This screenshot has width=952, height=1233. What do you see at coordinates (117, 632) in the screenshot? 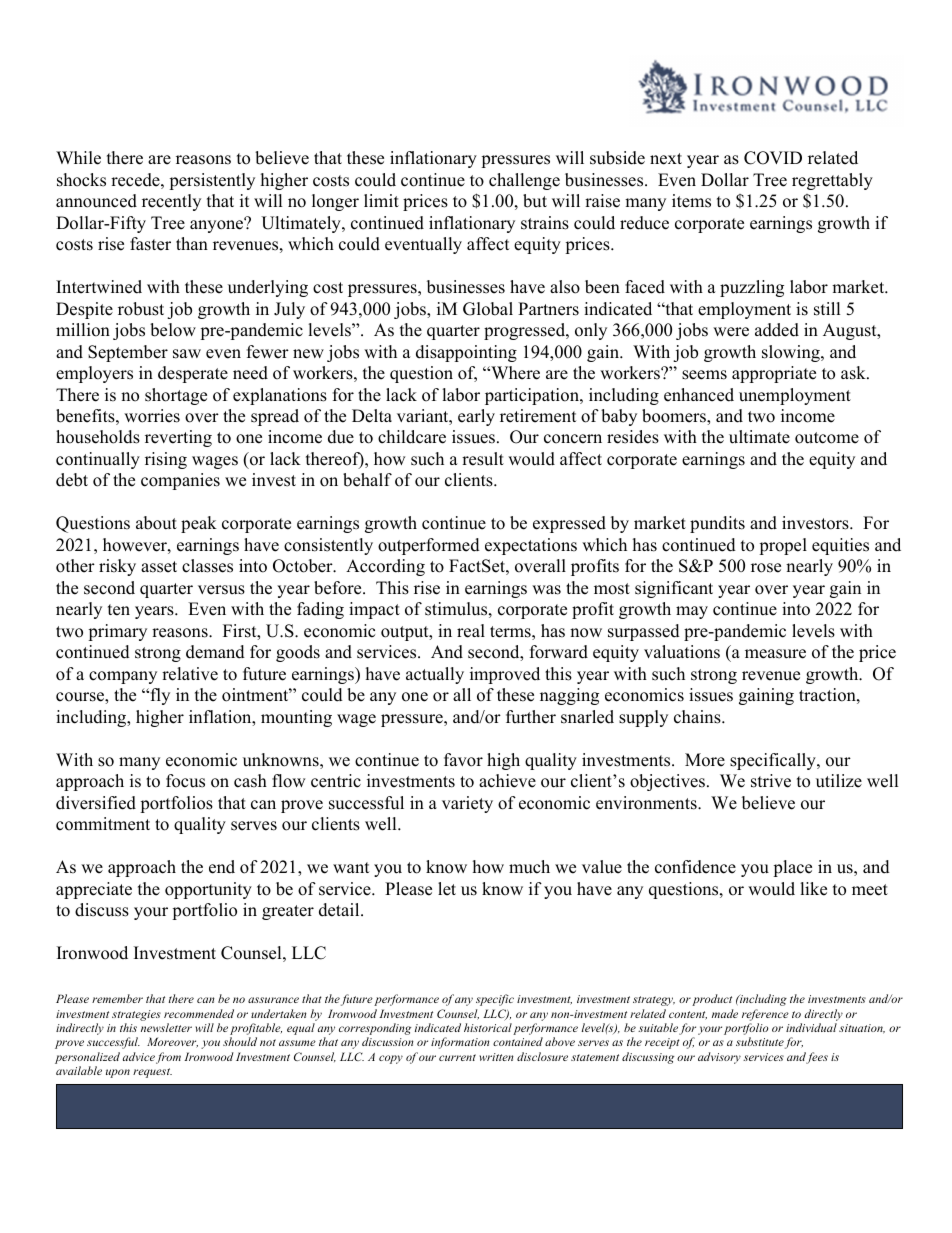
I see `primary` at bounding box center [117, 632].
